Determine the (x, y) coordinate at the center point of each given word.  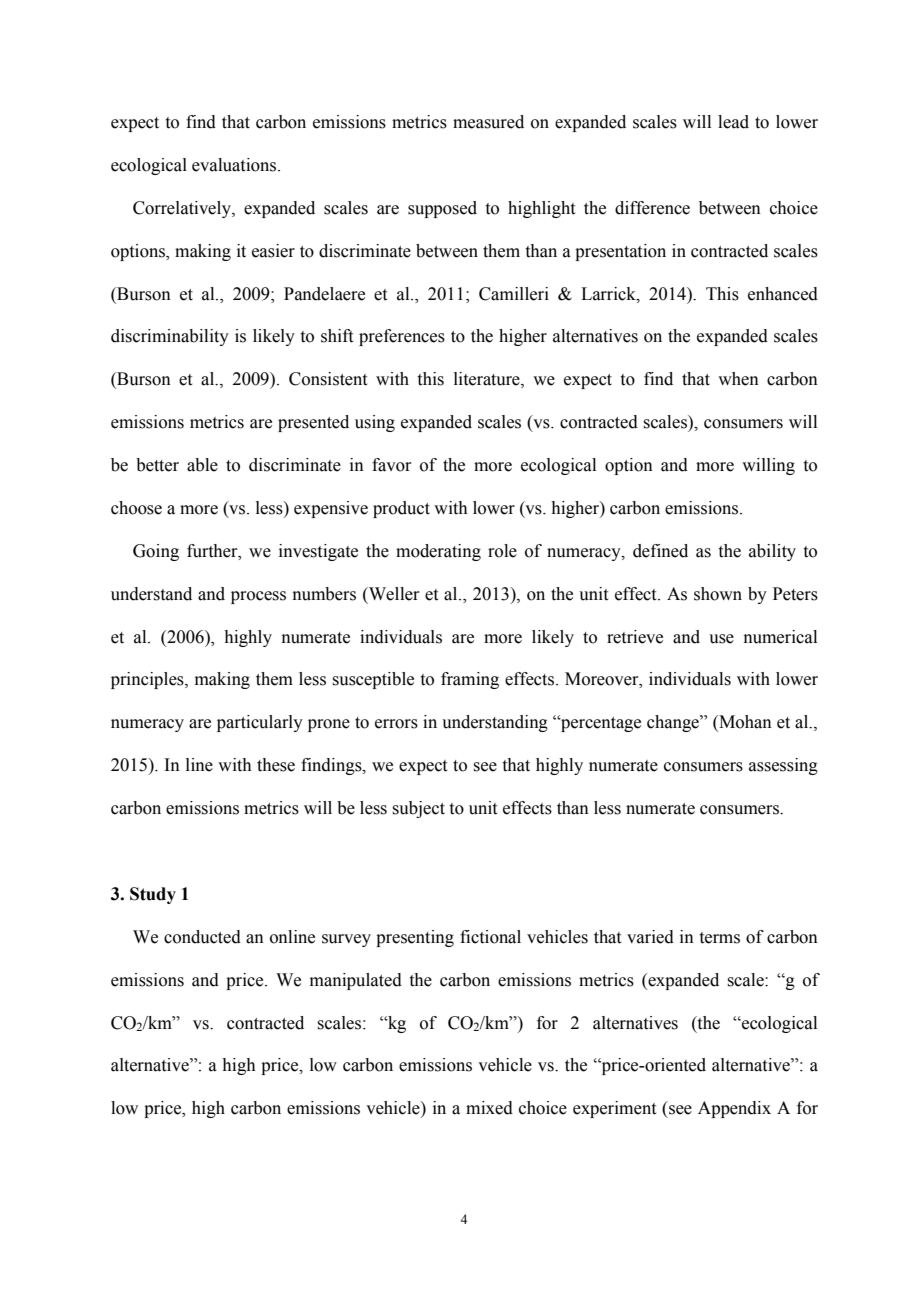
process (258, 597)
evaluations (235, 165)
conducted (202, 937)
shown (718, 594)
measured (488, 122)
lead (733, 122)
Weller (393, 594)
